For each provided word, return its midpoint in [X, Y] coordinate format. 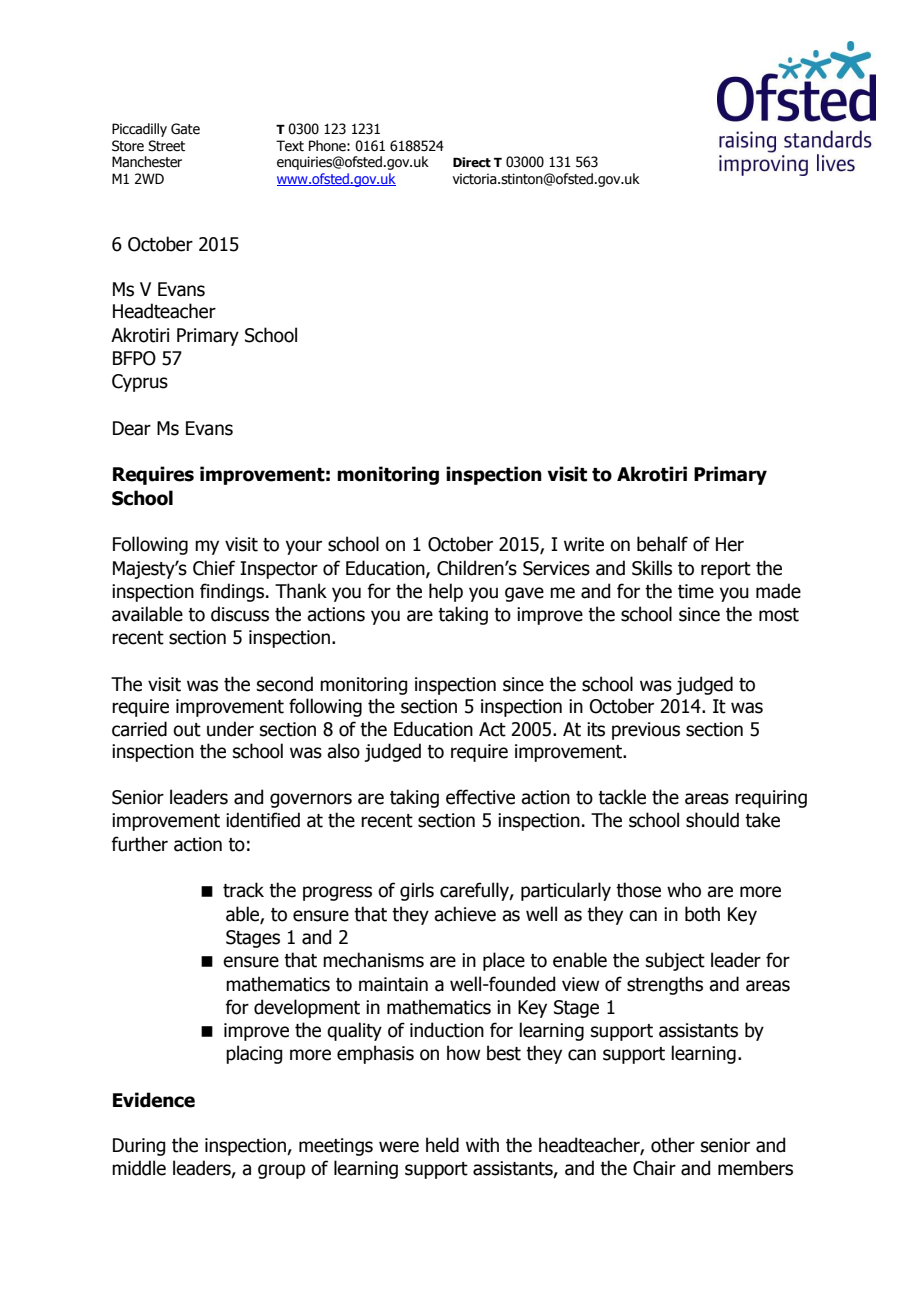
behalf [662, 544]
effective [480, 797]
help [446, 592]
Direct [472, 162]
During [139, 1147]
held [442, 1145]
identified [263, 820]
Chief [214, 568]
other [673, 1145]
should [712, 820]
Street [166, 146]
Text [290, 146]
